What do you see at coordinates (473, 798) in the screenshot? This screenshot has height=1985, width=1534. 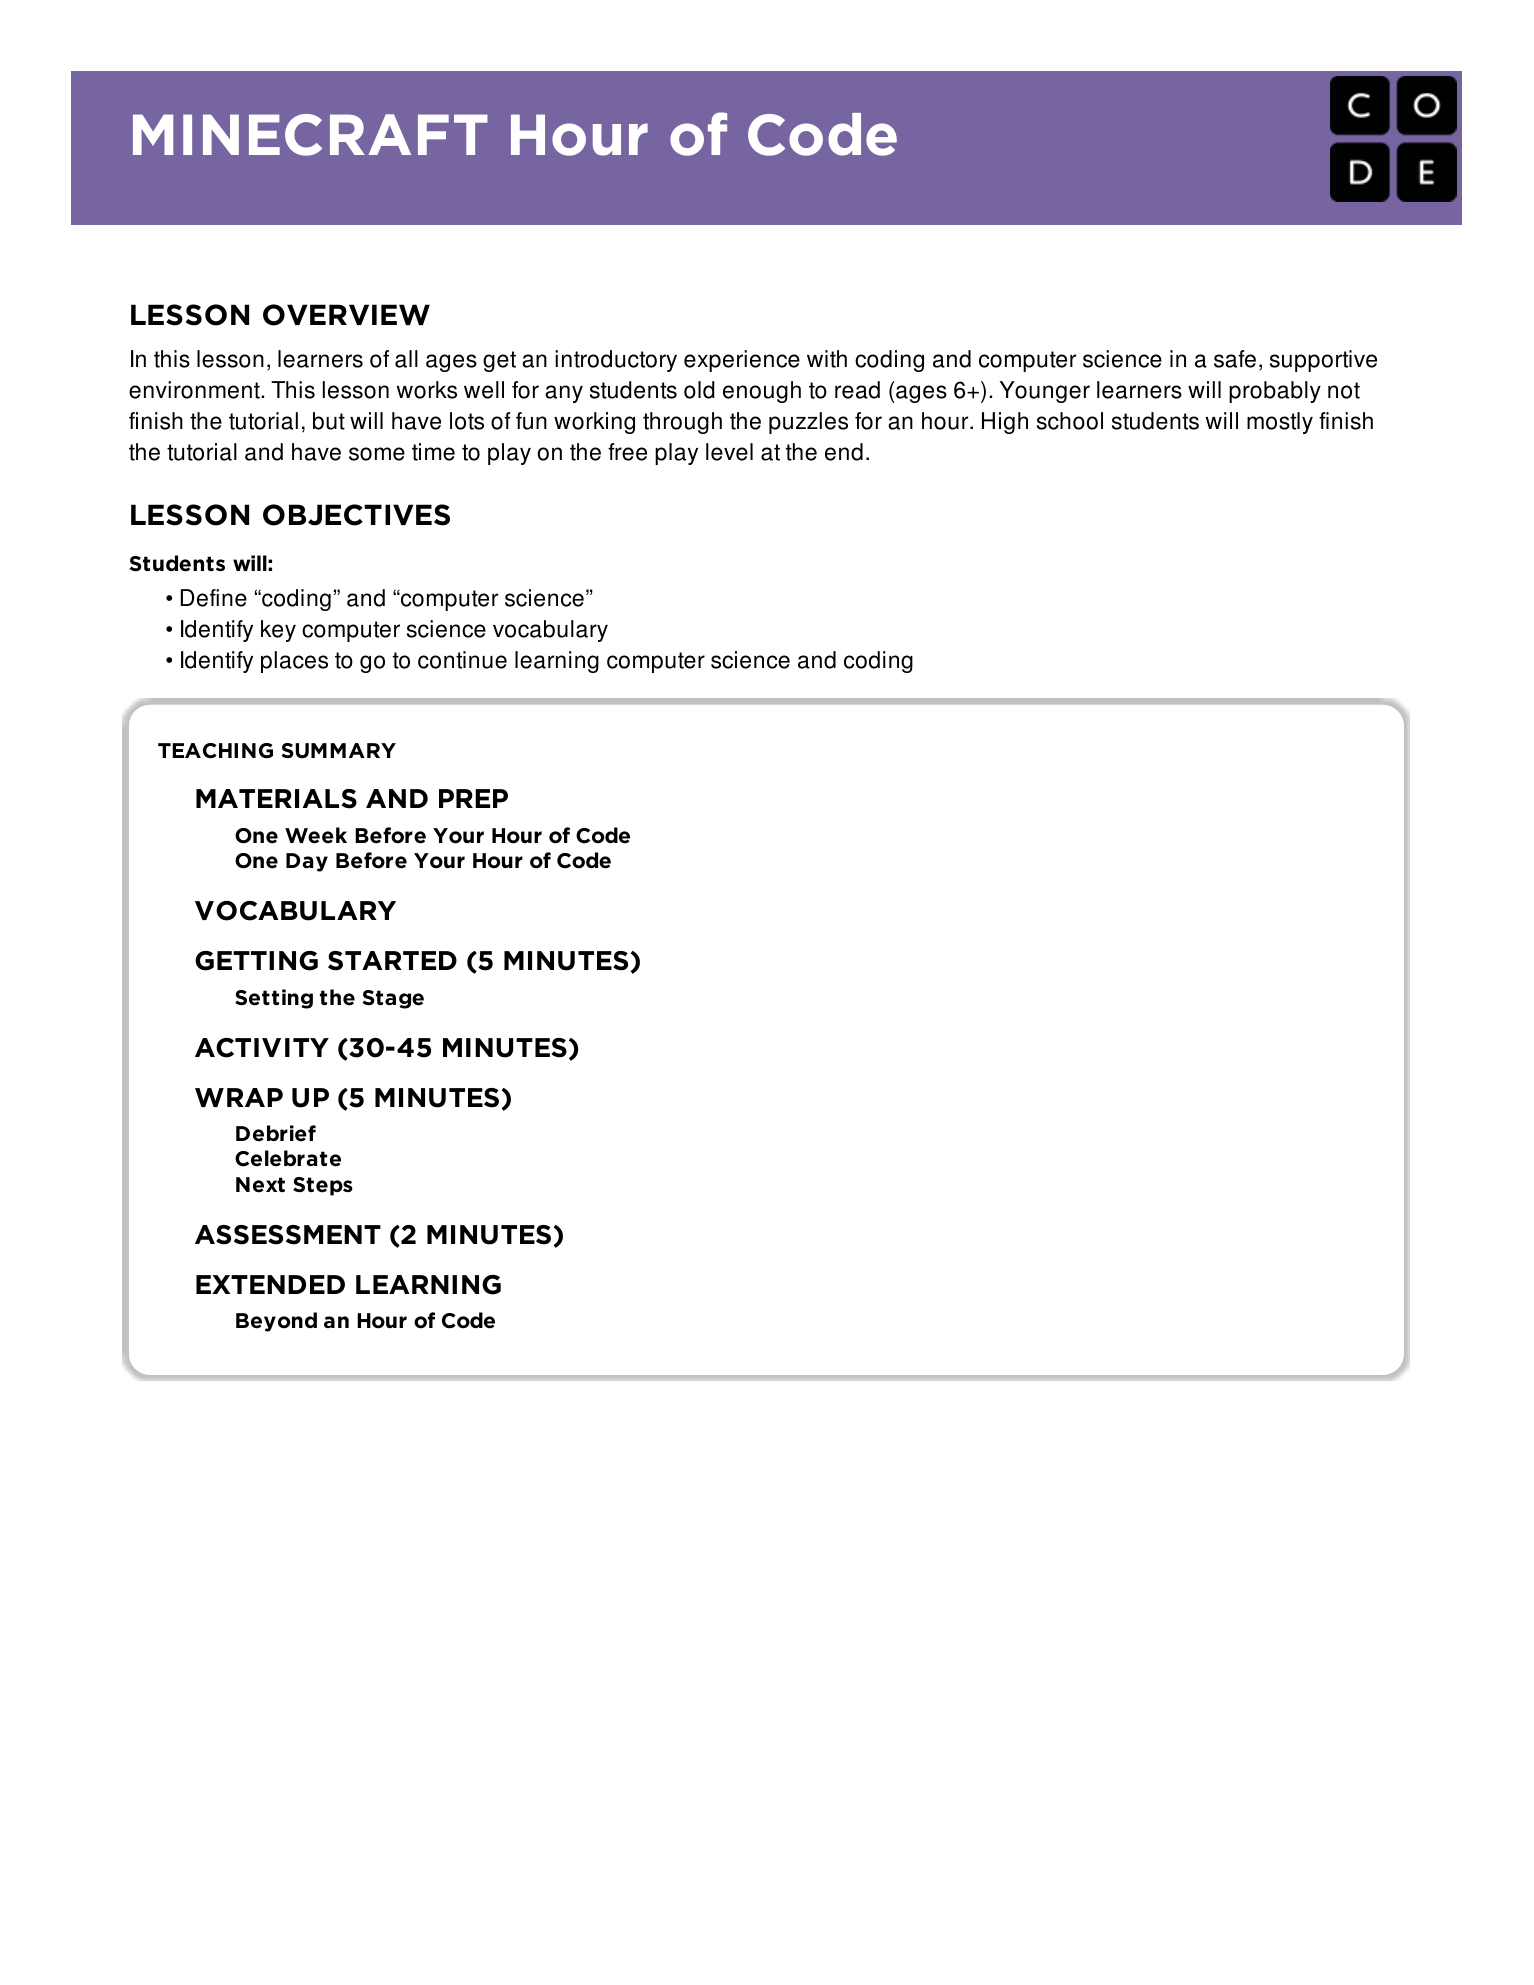 I see `PREP` at bounding box center [473, 798].
